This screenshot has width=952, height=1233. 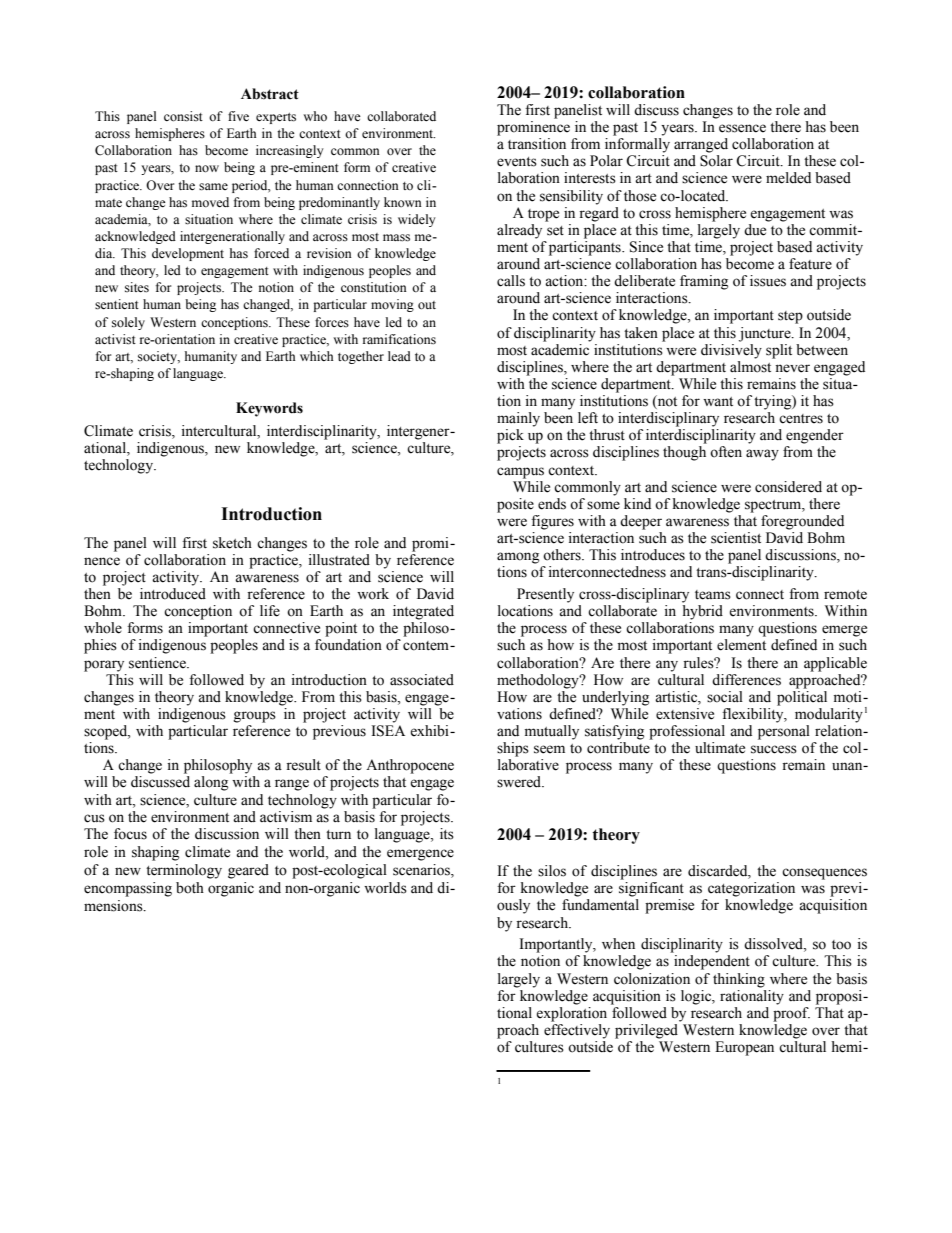 What do you see at coordinates (788, 487) in the screenshot?
I see `considered` at bounding box center [788, 487].
